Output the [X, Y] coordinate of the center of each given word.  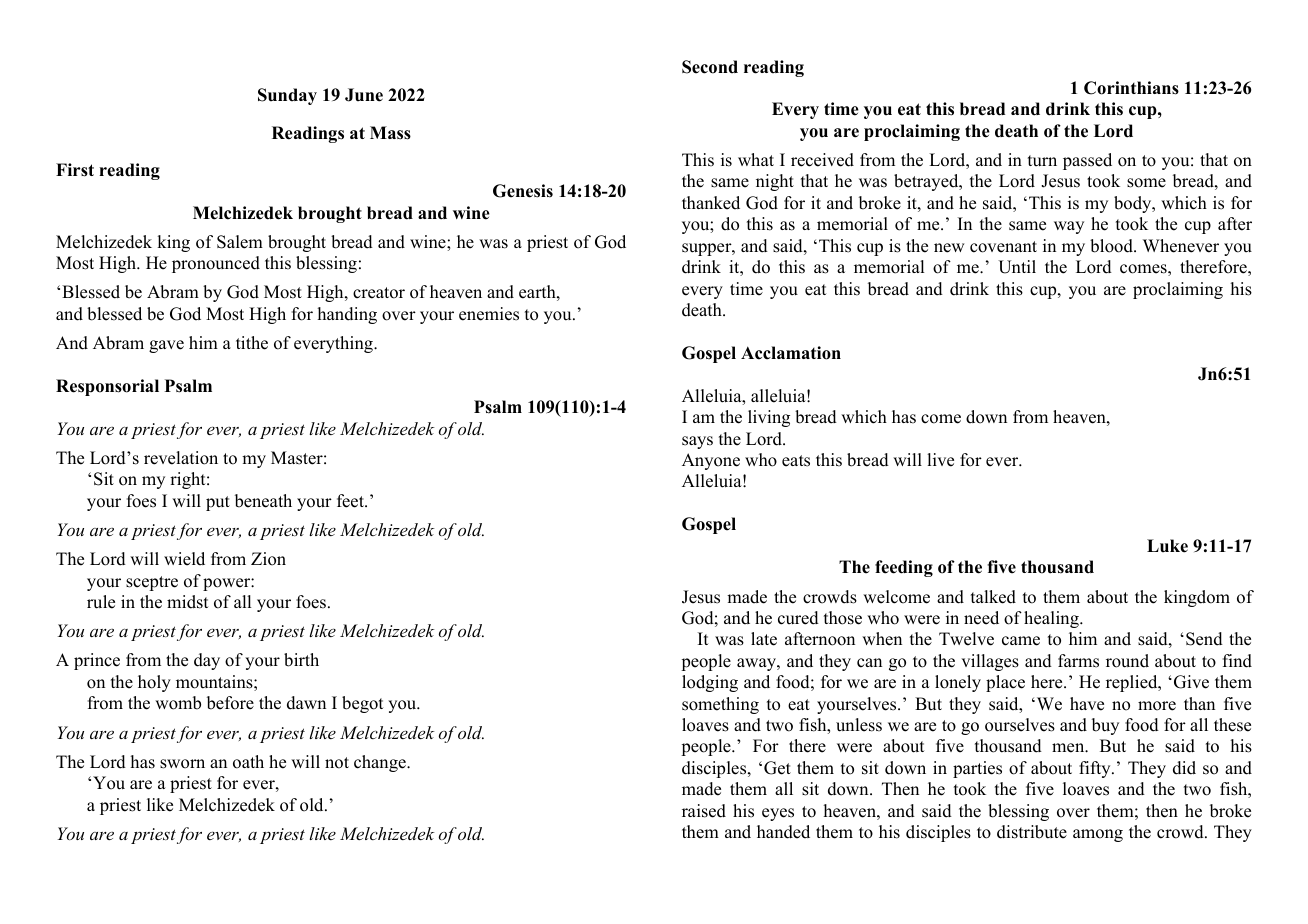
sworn [182, 764]
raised [704, 811]
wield [184, 559]
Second [710, 67]
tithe [252, 343]
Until [1017, 267]
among [1098, 835]
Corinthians [1131, 88]
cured [798, 618]
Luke [1167, 546]
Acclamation [791, 353]
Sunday [287, 96]
